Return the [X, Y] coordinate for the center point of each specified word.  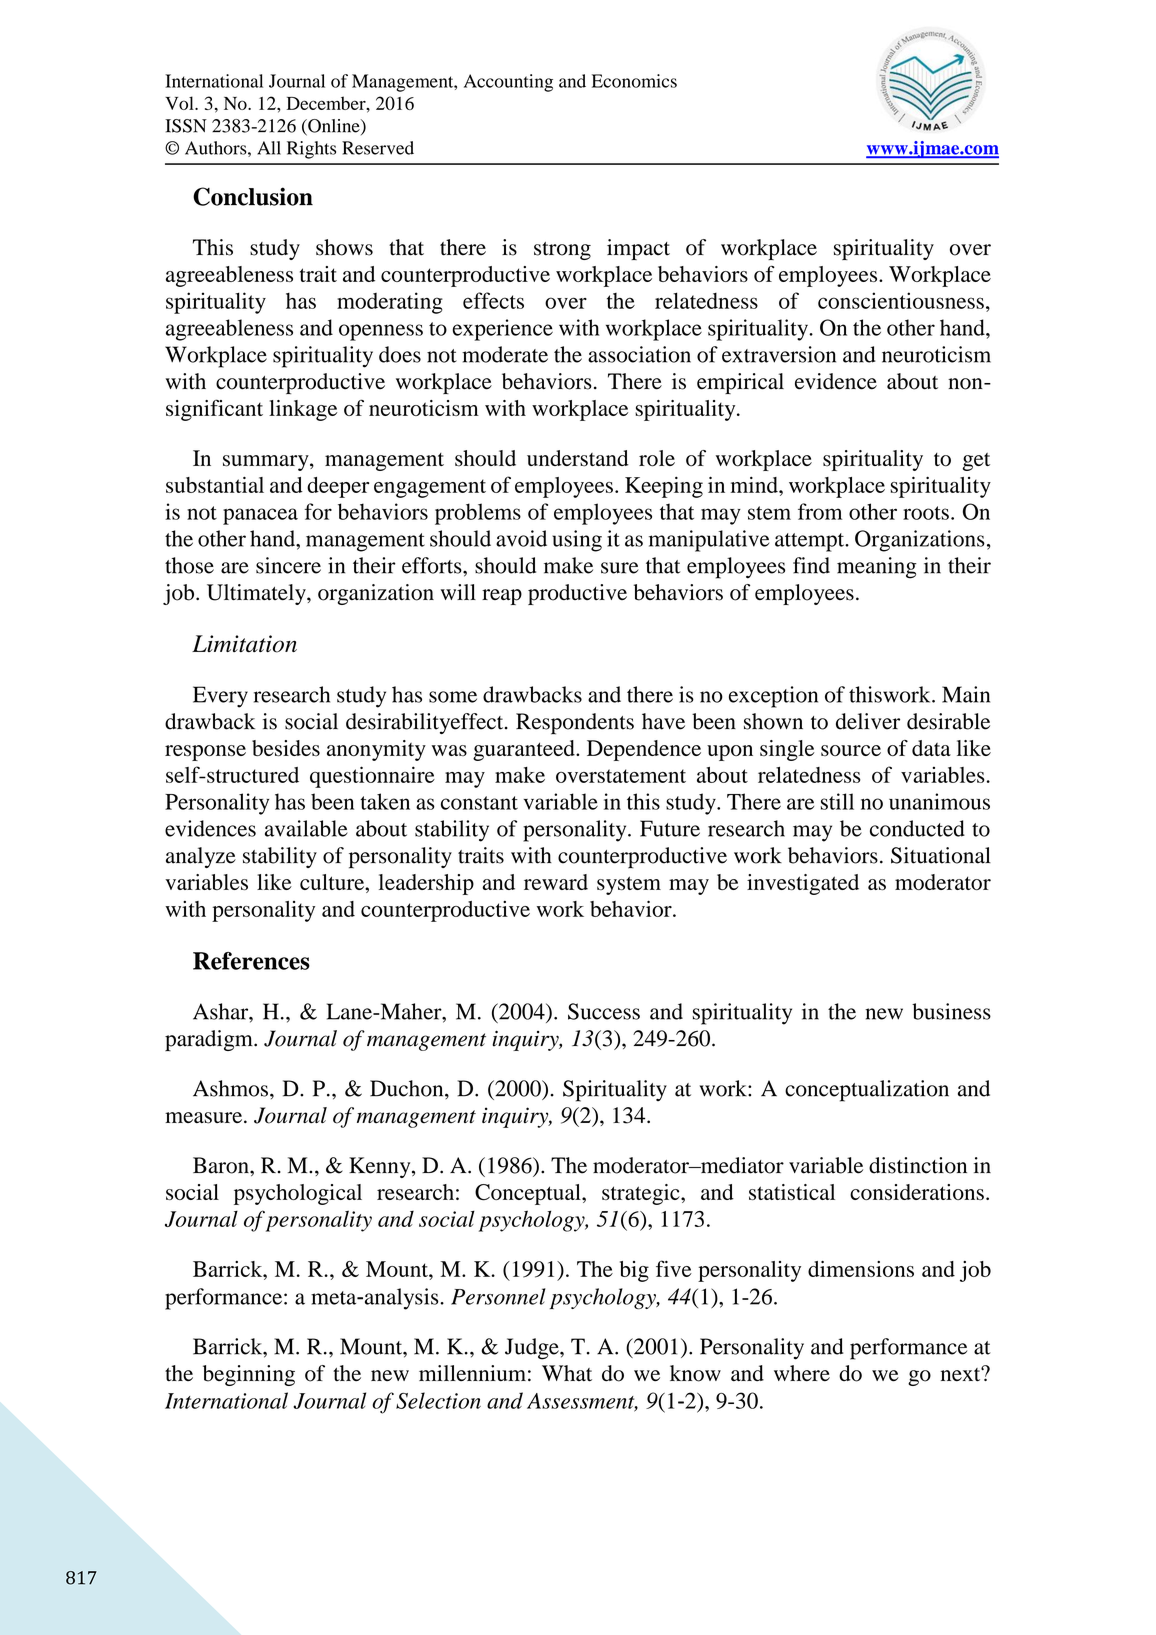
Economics [634, 81]
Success [604, 1011]
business [951, 1011]
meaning [877, 568]
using [577, 541]
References [251, 961]
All [269, 148]
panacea [260, 516]
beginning [249, 1375]
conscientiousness [901, 300]
